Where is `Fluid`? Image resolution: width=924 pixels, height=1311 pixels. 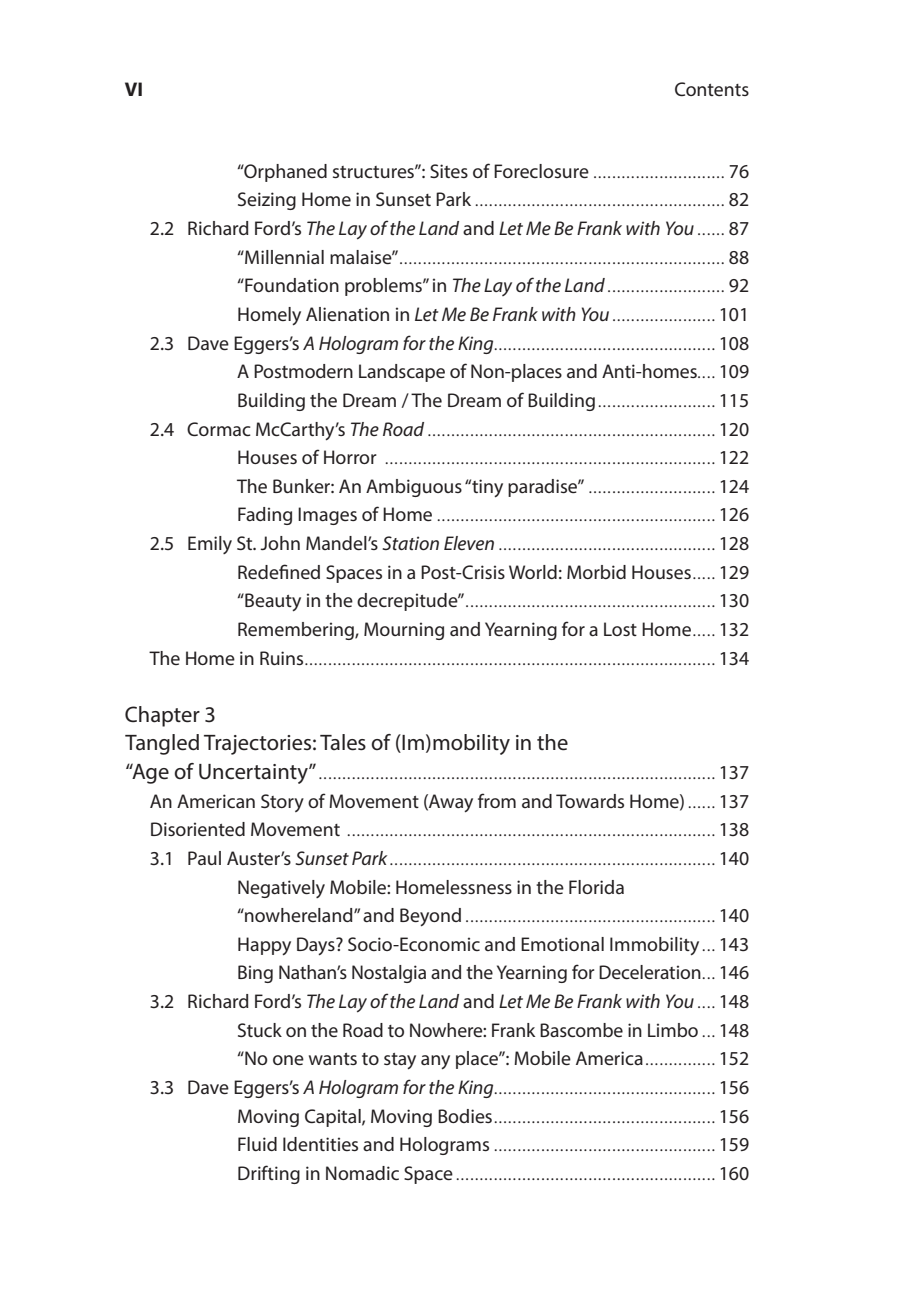 Fluid is located at coordinates (257, 1144).
